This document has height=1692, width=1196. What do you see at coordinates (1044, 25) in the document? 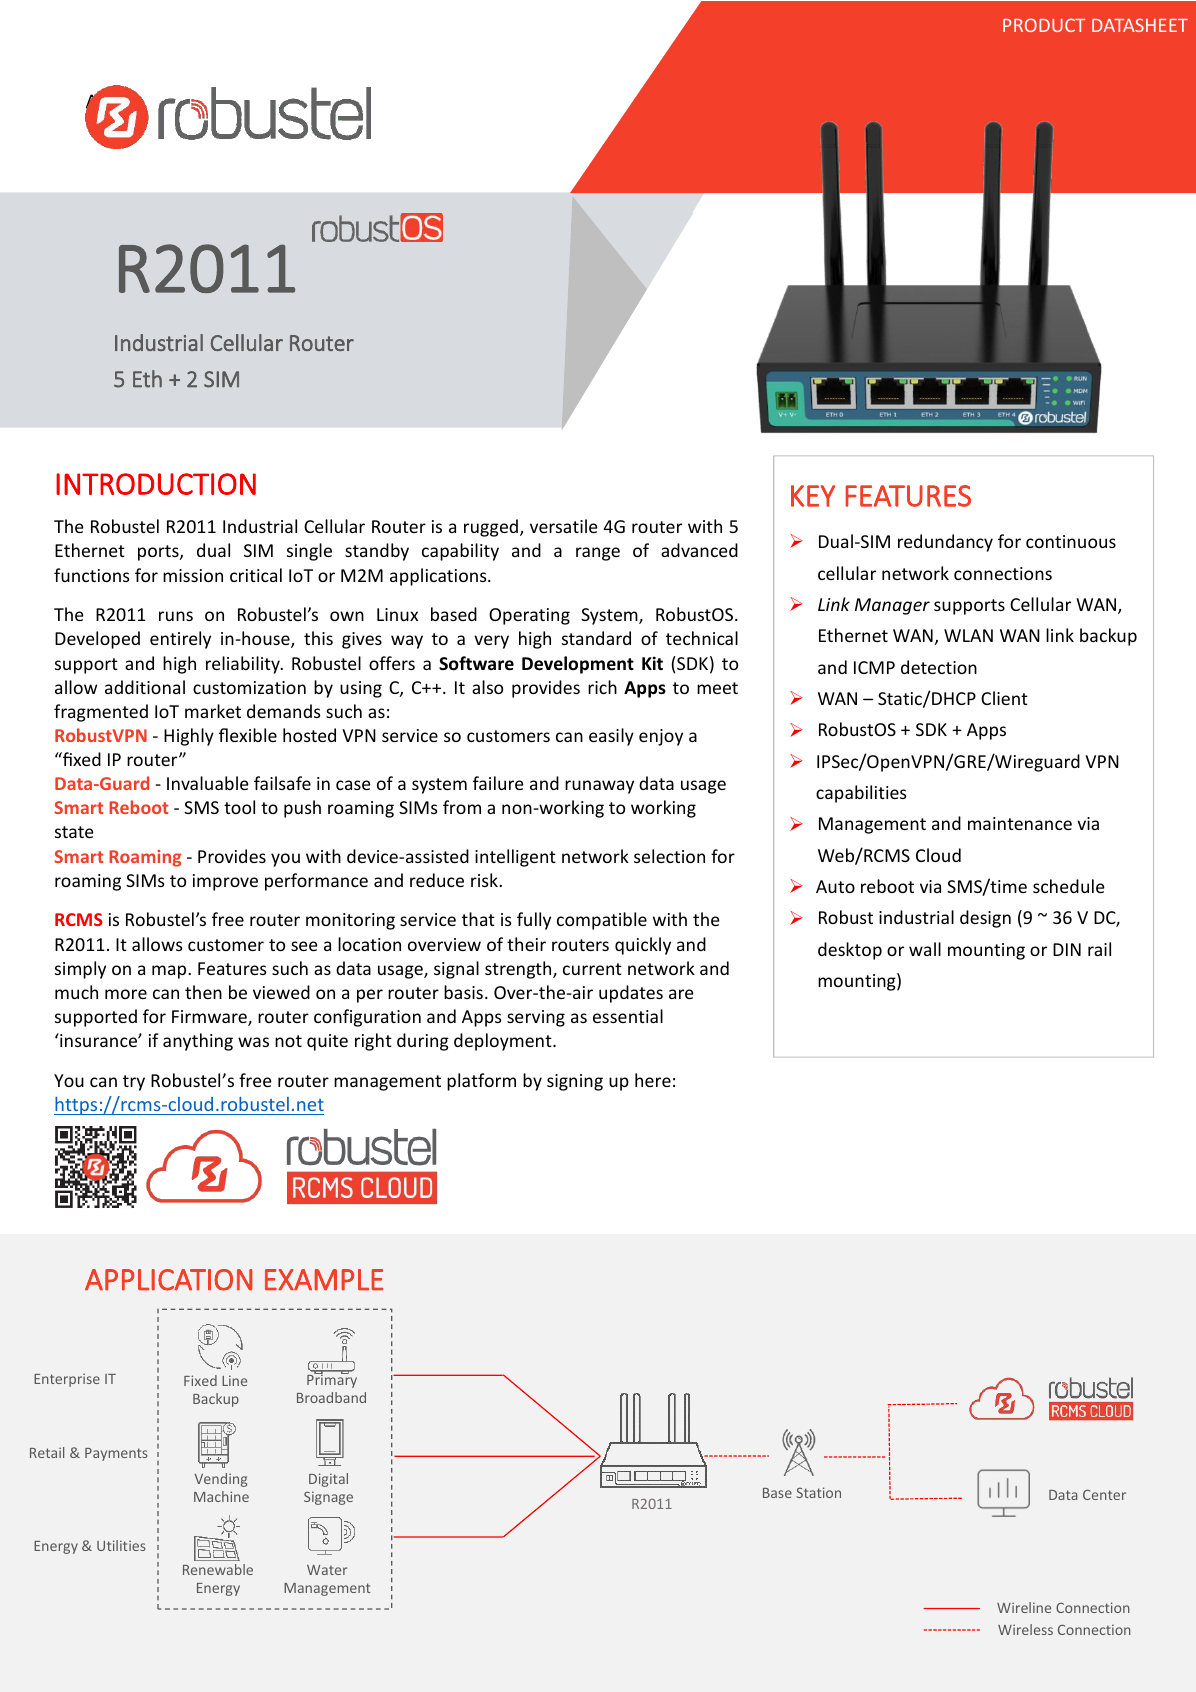
I see `PRODUCT` at bounding box center [1044, 25].
